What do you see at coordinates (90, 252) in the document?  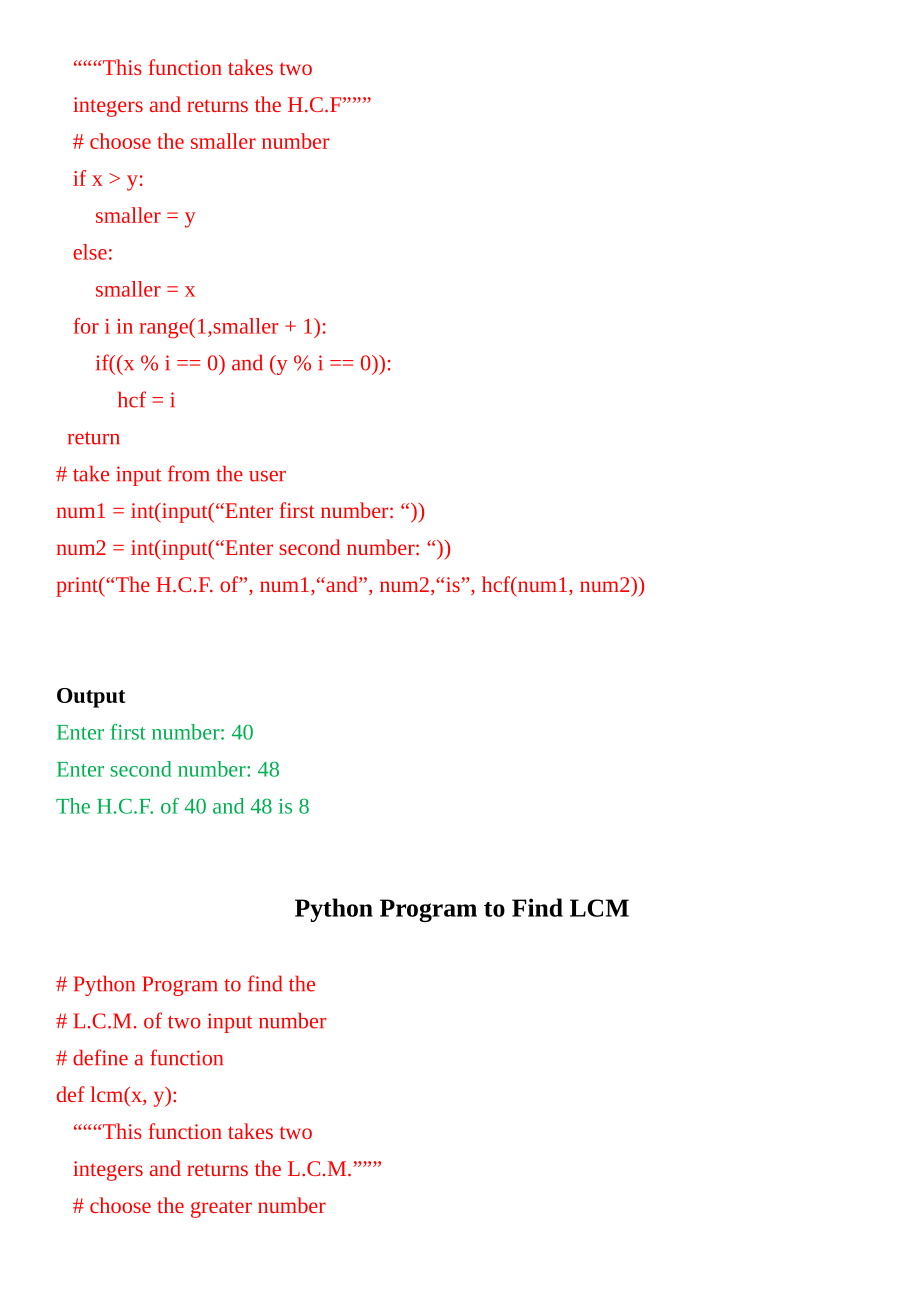 I see `else` at bounding box center [90, 252].
